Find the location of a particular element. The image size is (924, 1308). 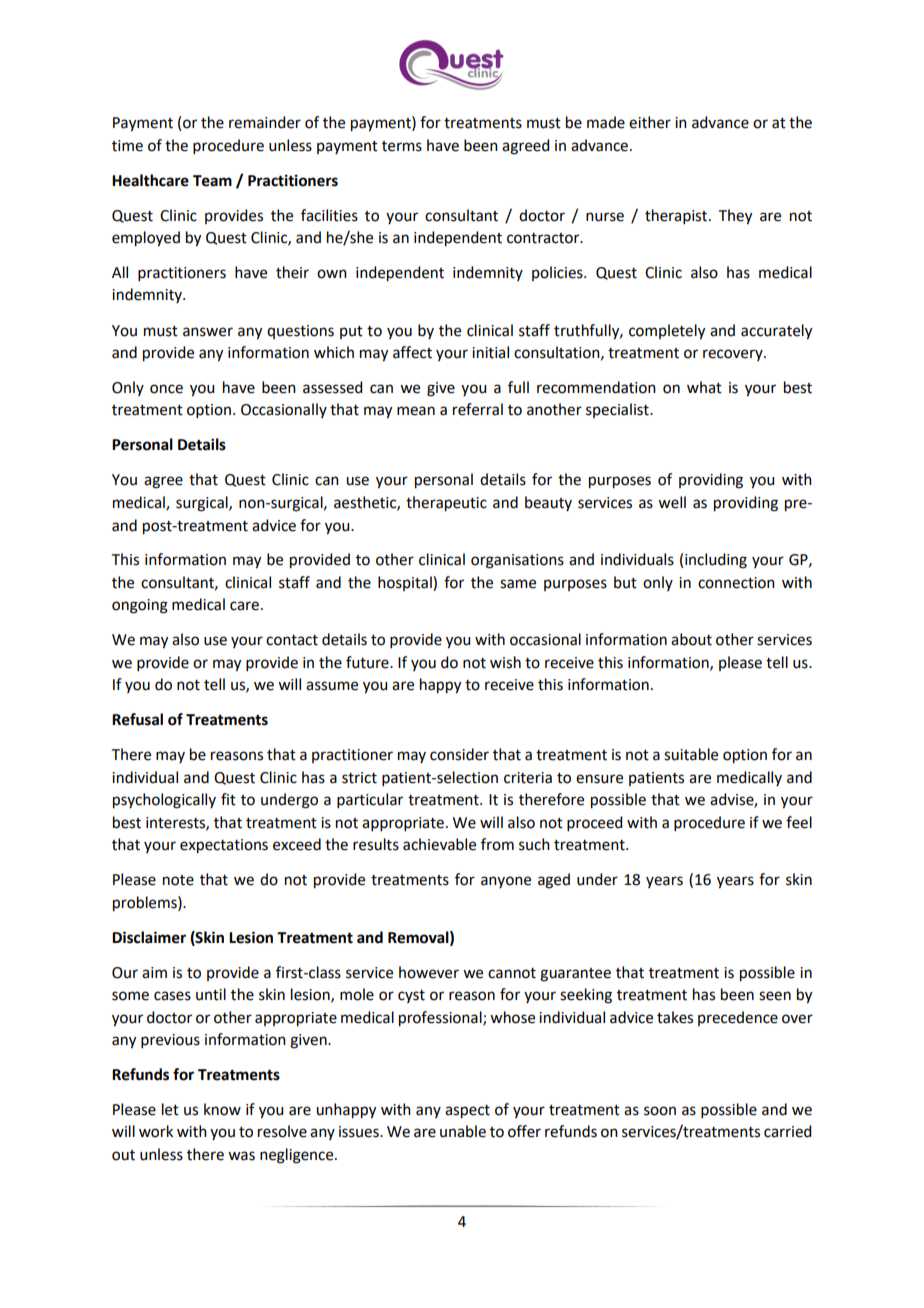

either is located at coordinates (650, 122).
